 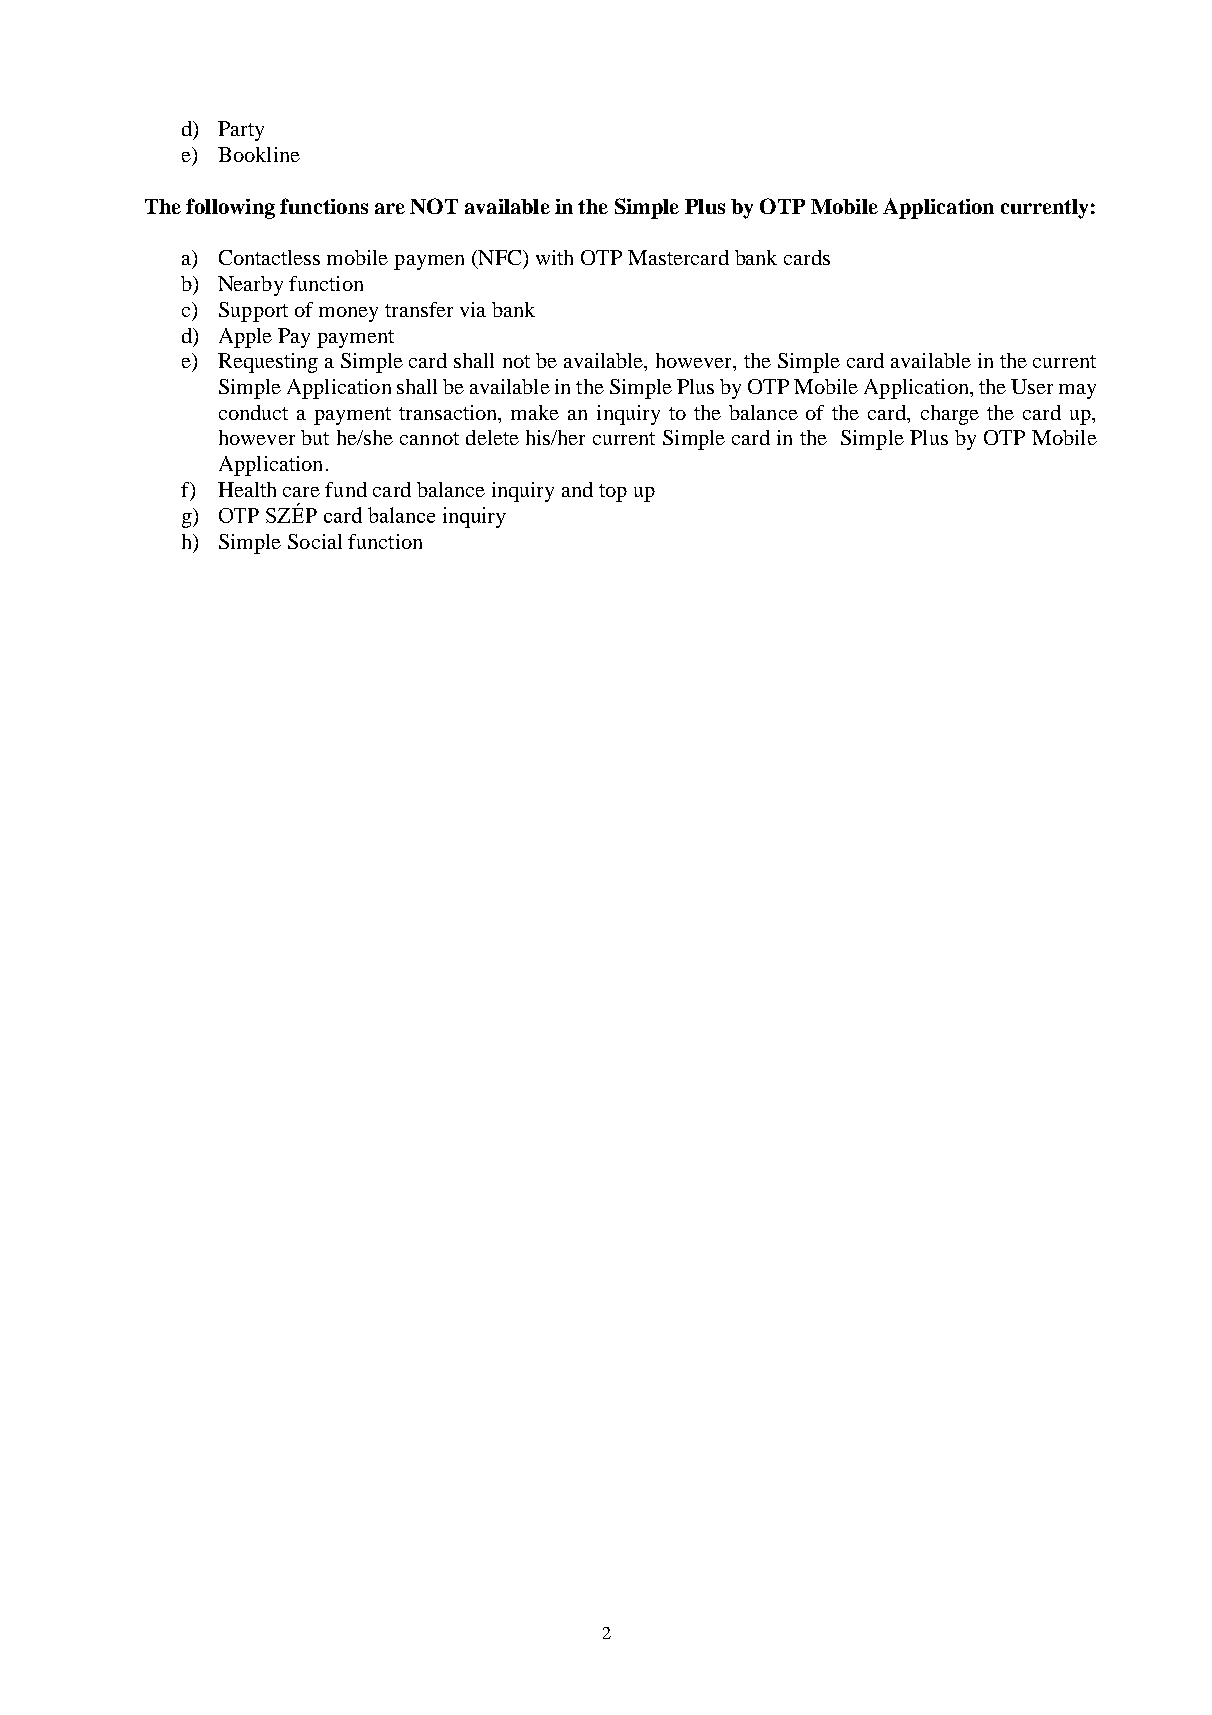 What do you see at coordinates (535, 412) in the document?
I see `make` at bounding box center [535, 412].
